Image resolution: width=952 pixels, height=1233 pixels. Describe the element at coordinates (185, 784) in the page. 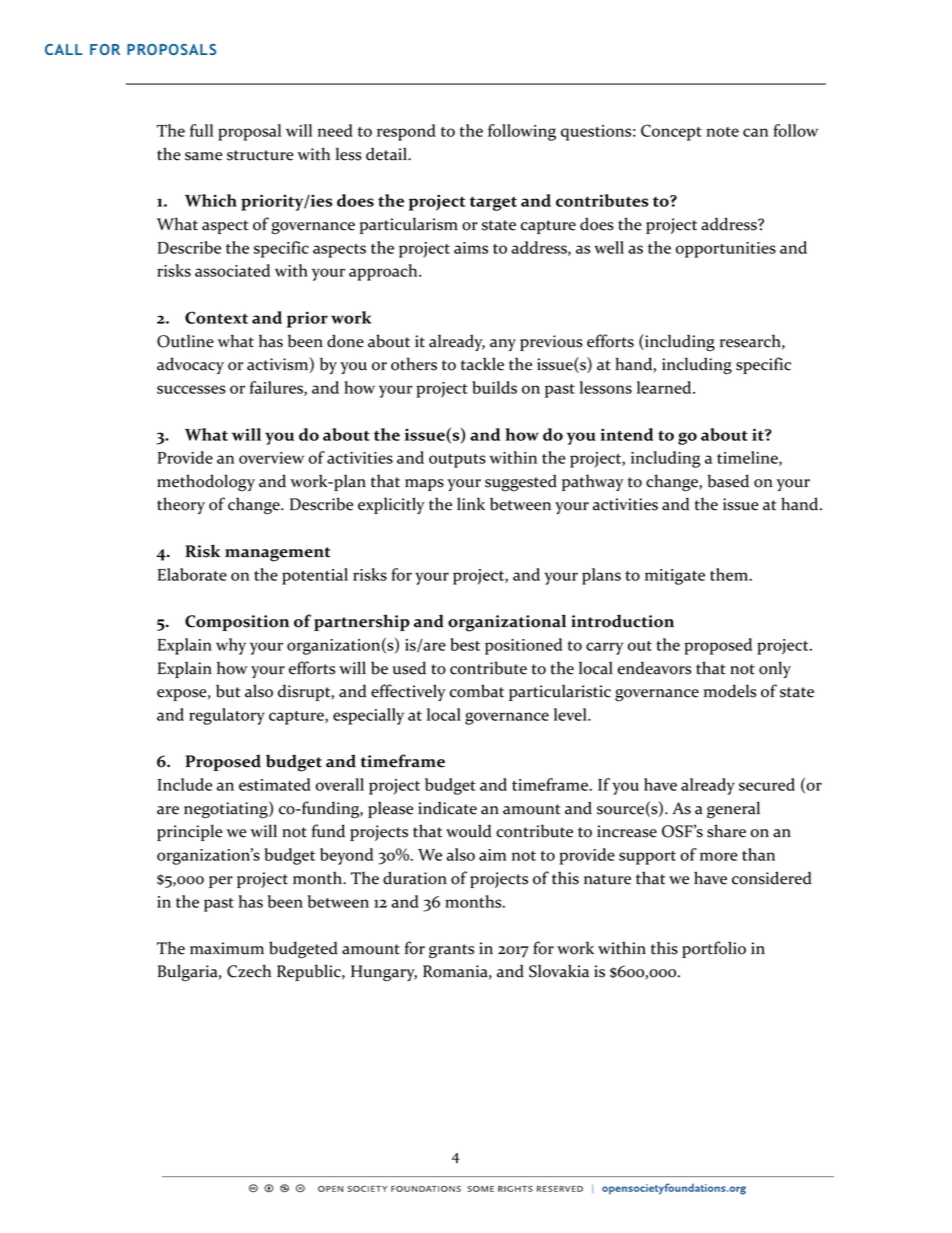

I see `Include` at that location.
